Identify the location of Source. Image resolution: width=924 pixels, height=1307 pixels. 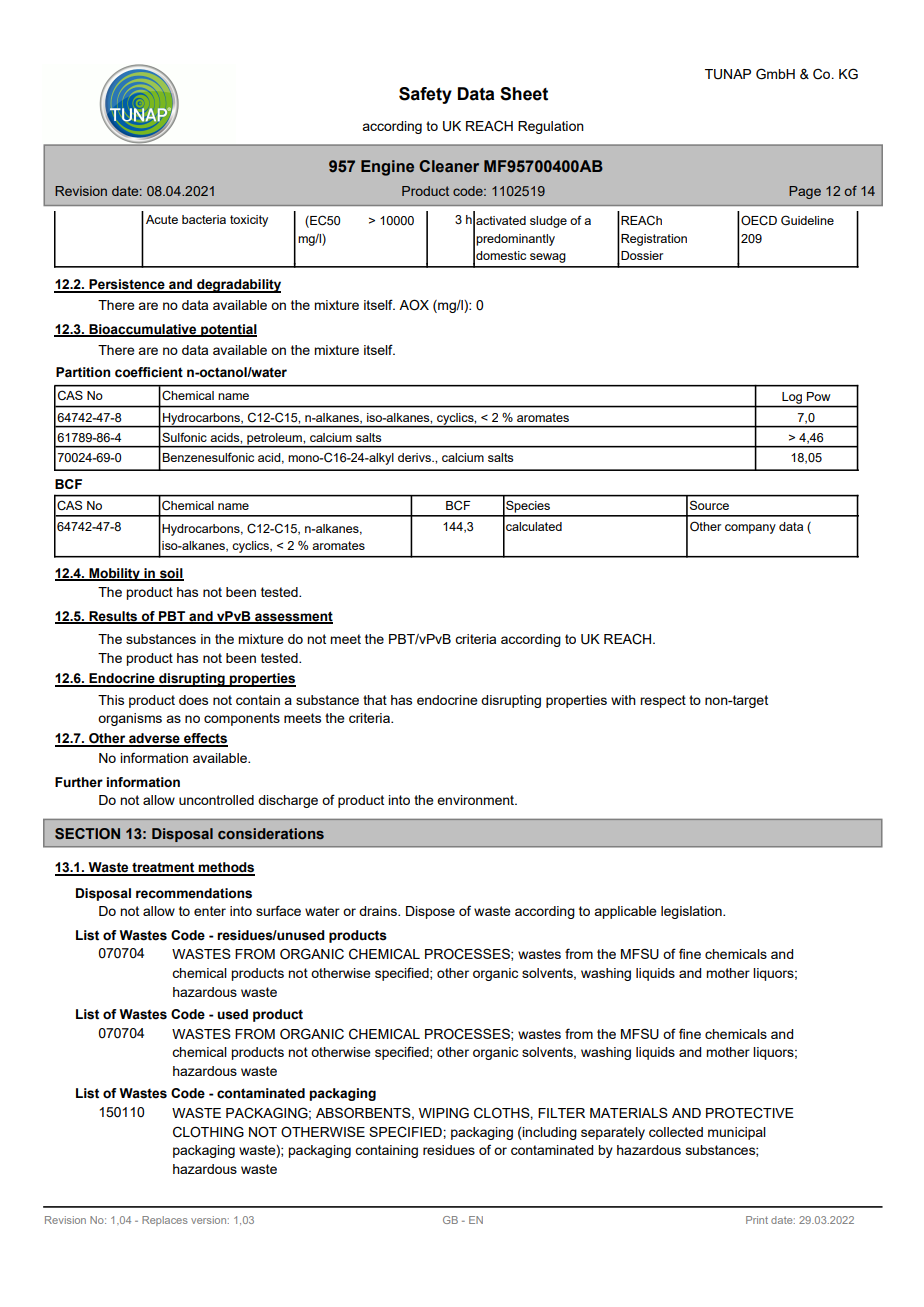
(709, 505).
